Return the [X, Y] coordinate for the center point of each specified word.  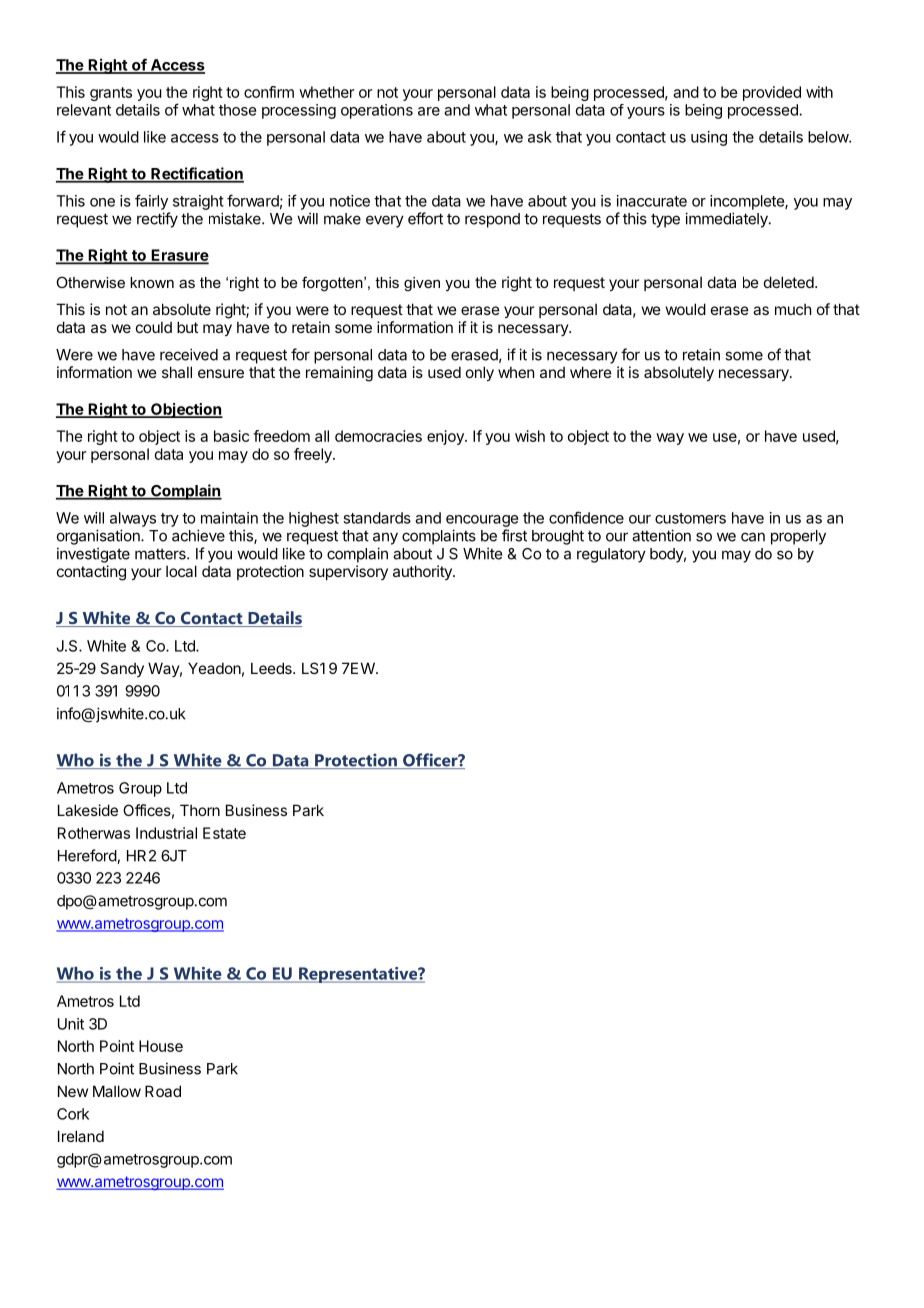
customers [690, 518]
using [709, 138]
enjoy [446, 437]
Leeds [272, 668]
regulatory [611, 555]
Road [163, 1091]
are [429, 111]
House [161, 1046]
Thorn [200, 810]
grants [111, 94]
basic [231, 436]
